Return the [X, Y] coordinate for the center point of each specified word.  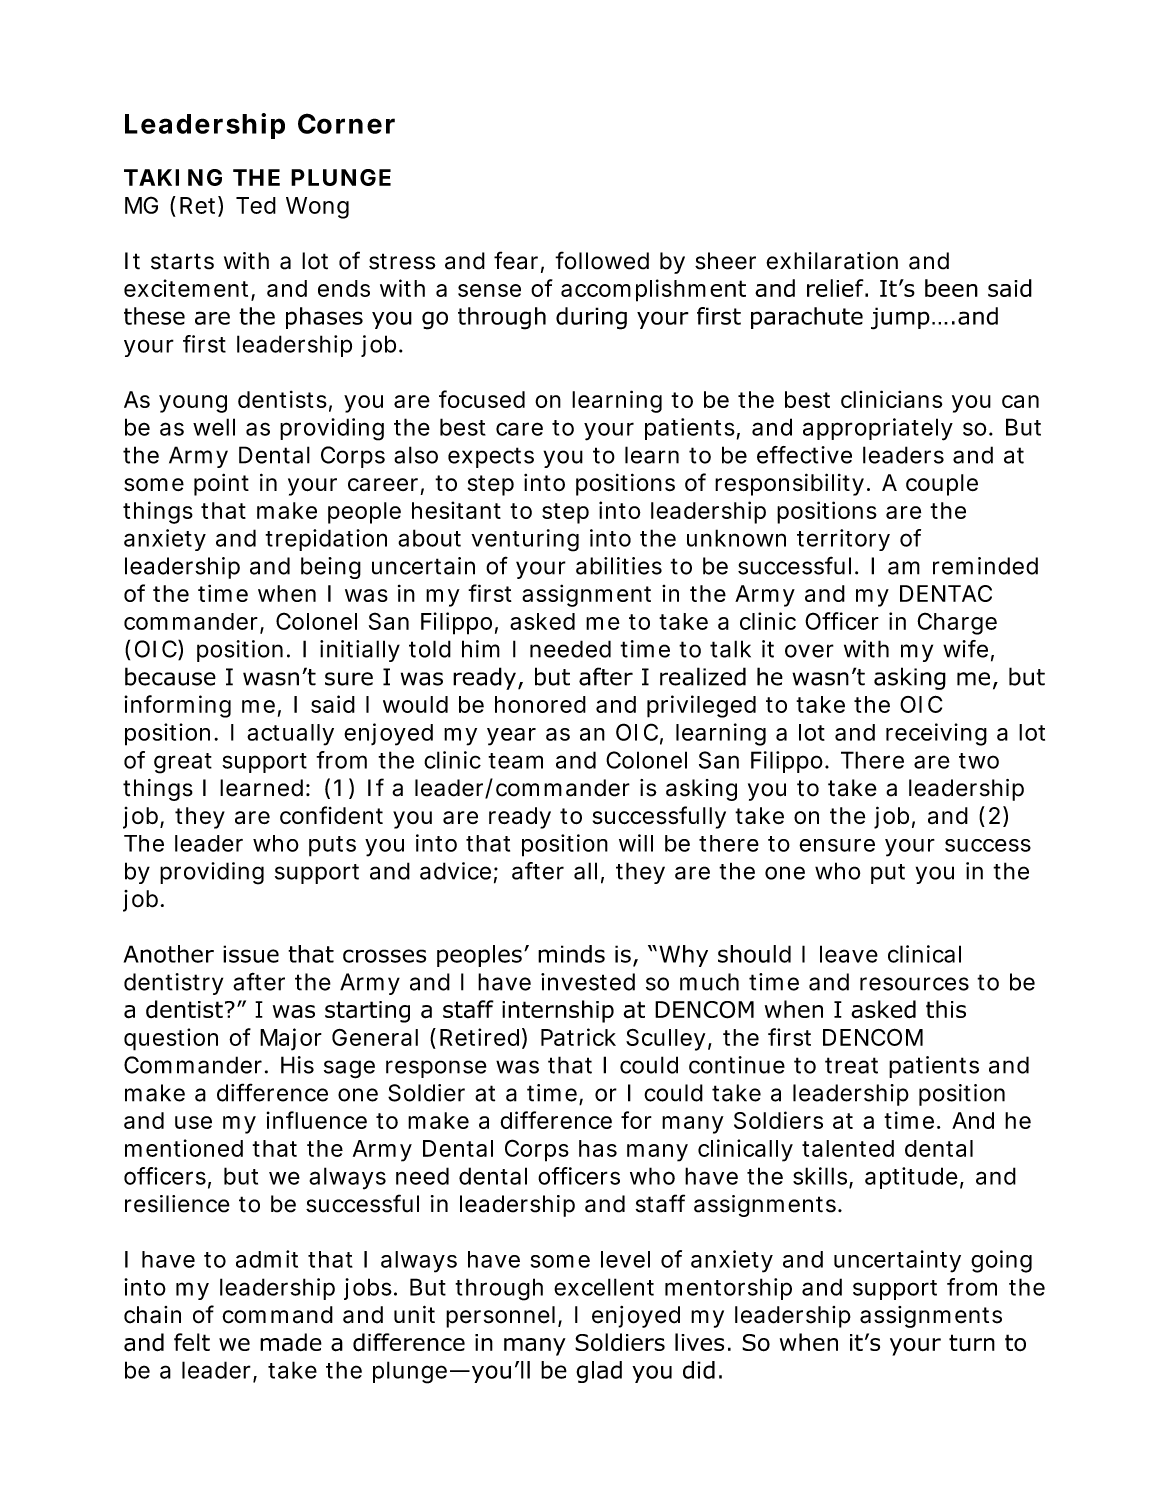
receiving [936, 734]
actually [290, 735]
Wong [317, 208]
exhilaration [832, 261]
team [515, 761]
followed [602, 260]
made [291, 1342]
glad [599, 1372]
